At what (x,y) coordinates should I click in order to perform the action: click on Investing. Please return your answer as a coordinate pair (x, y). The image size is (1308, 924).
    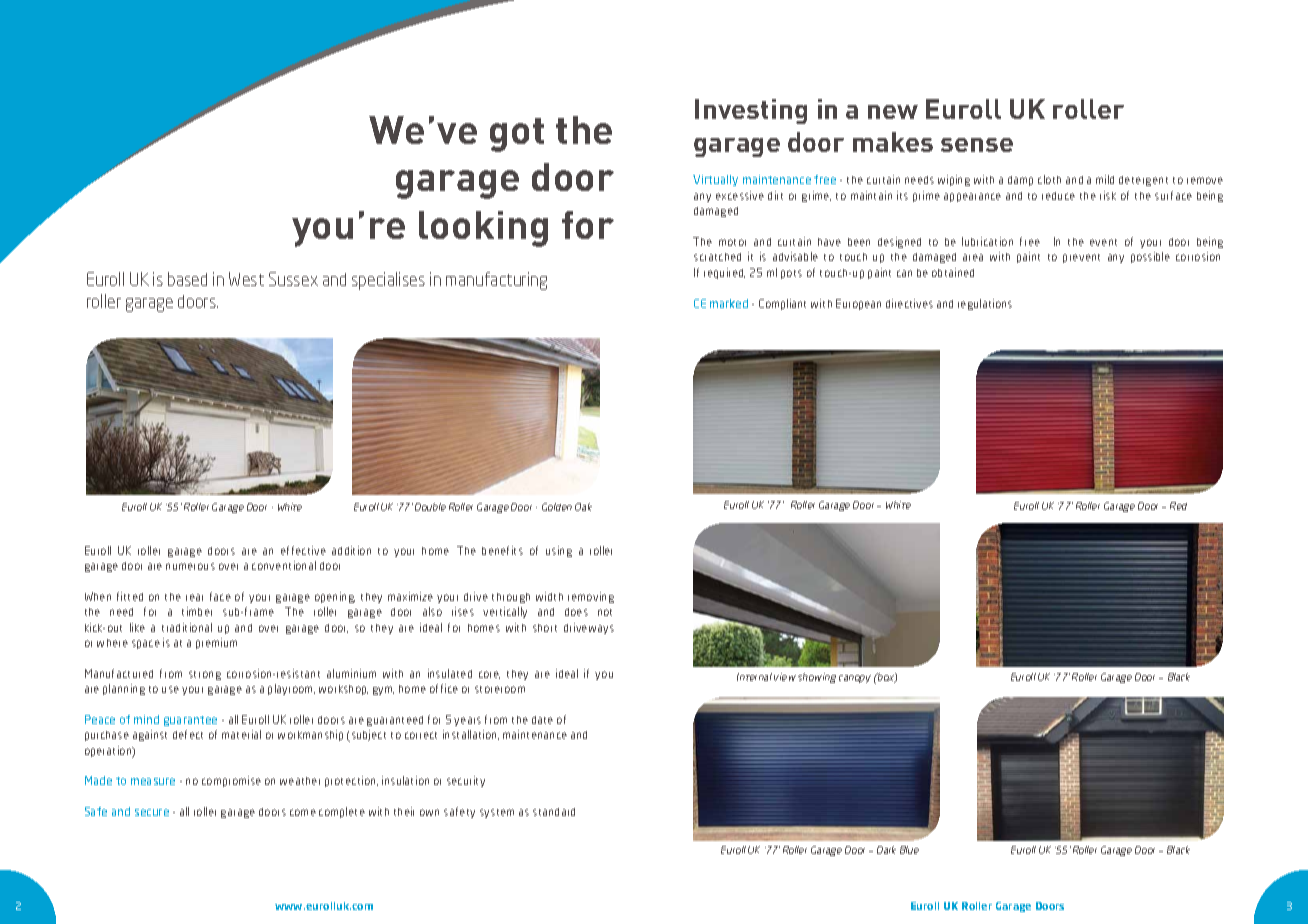
    Looking at the image, I should click on (751, 111).
